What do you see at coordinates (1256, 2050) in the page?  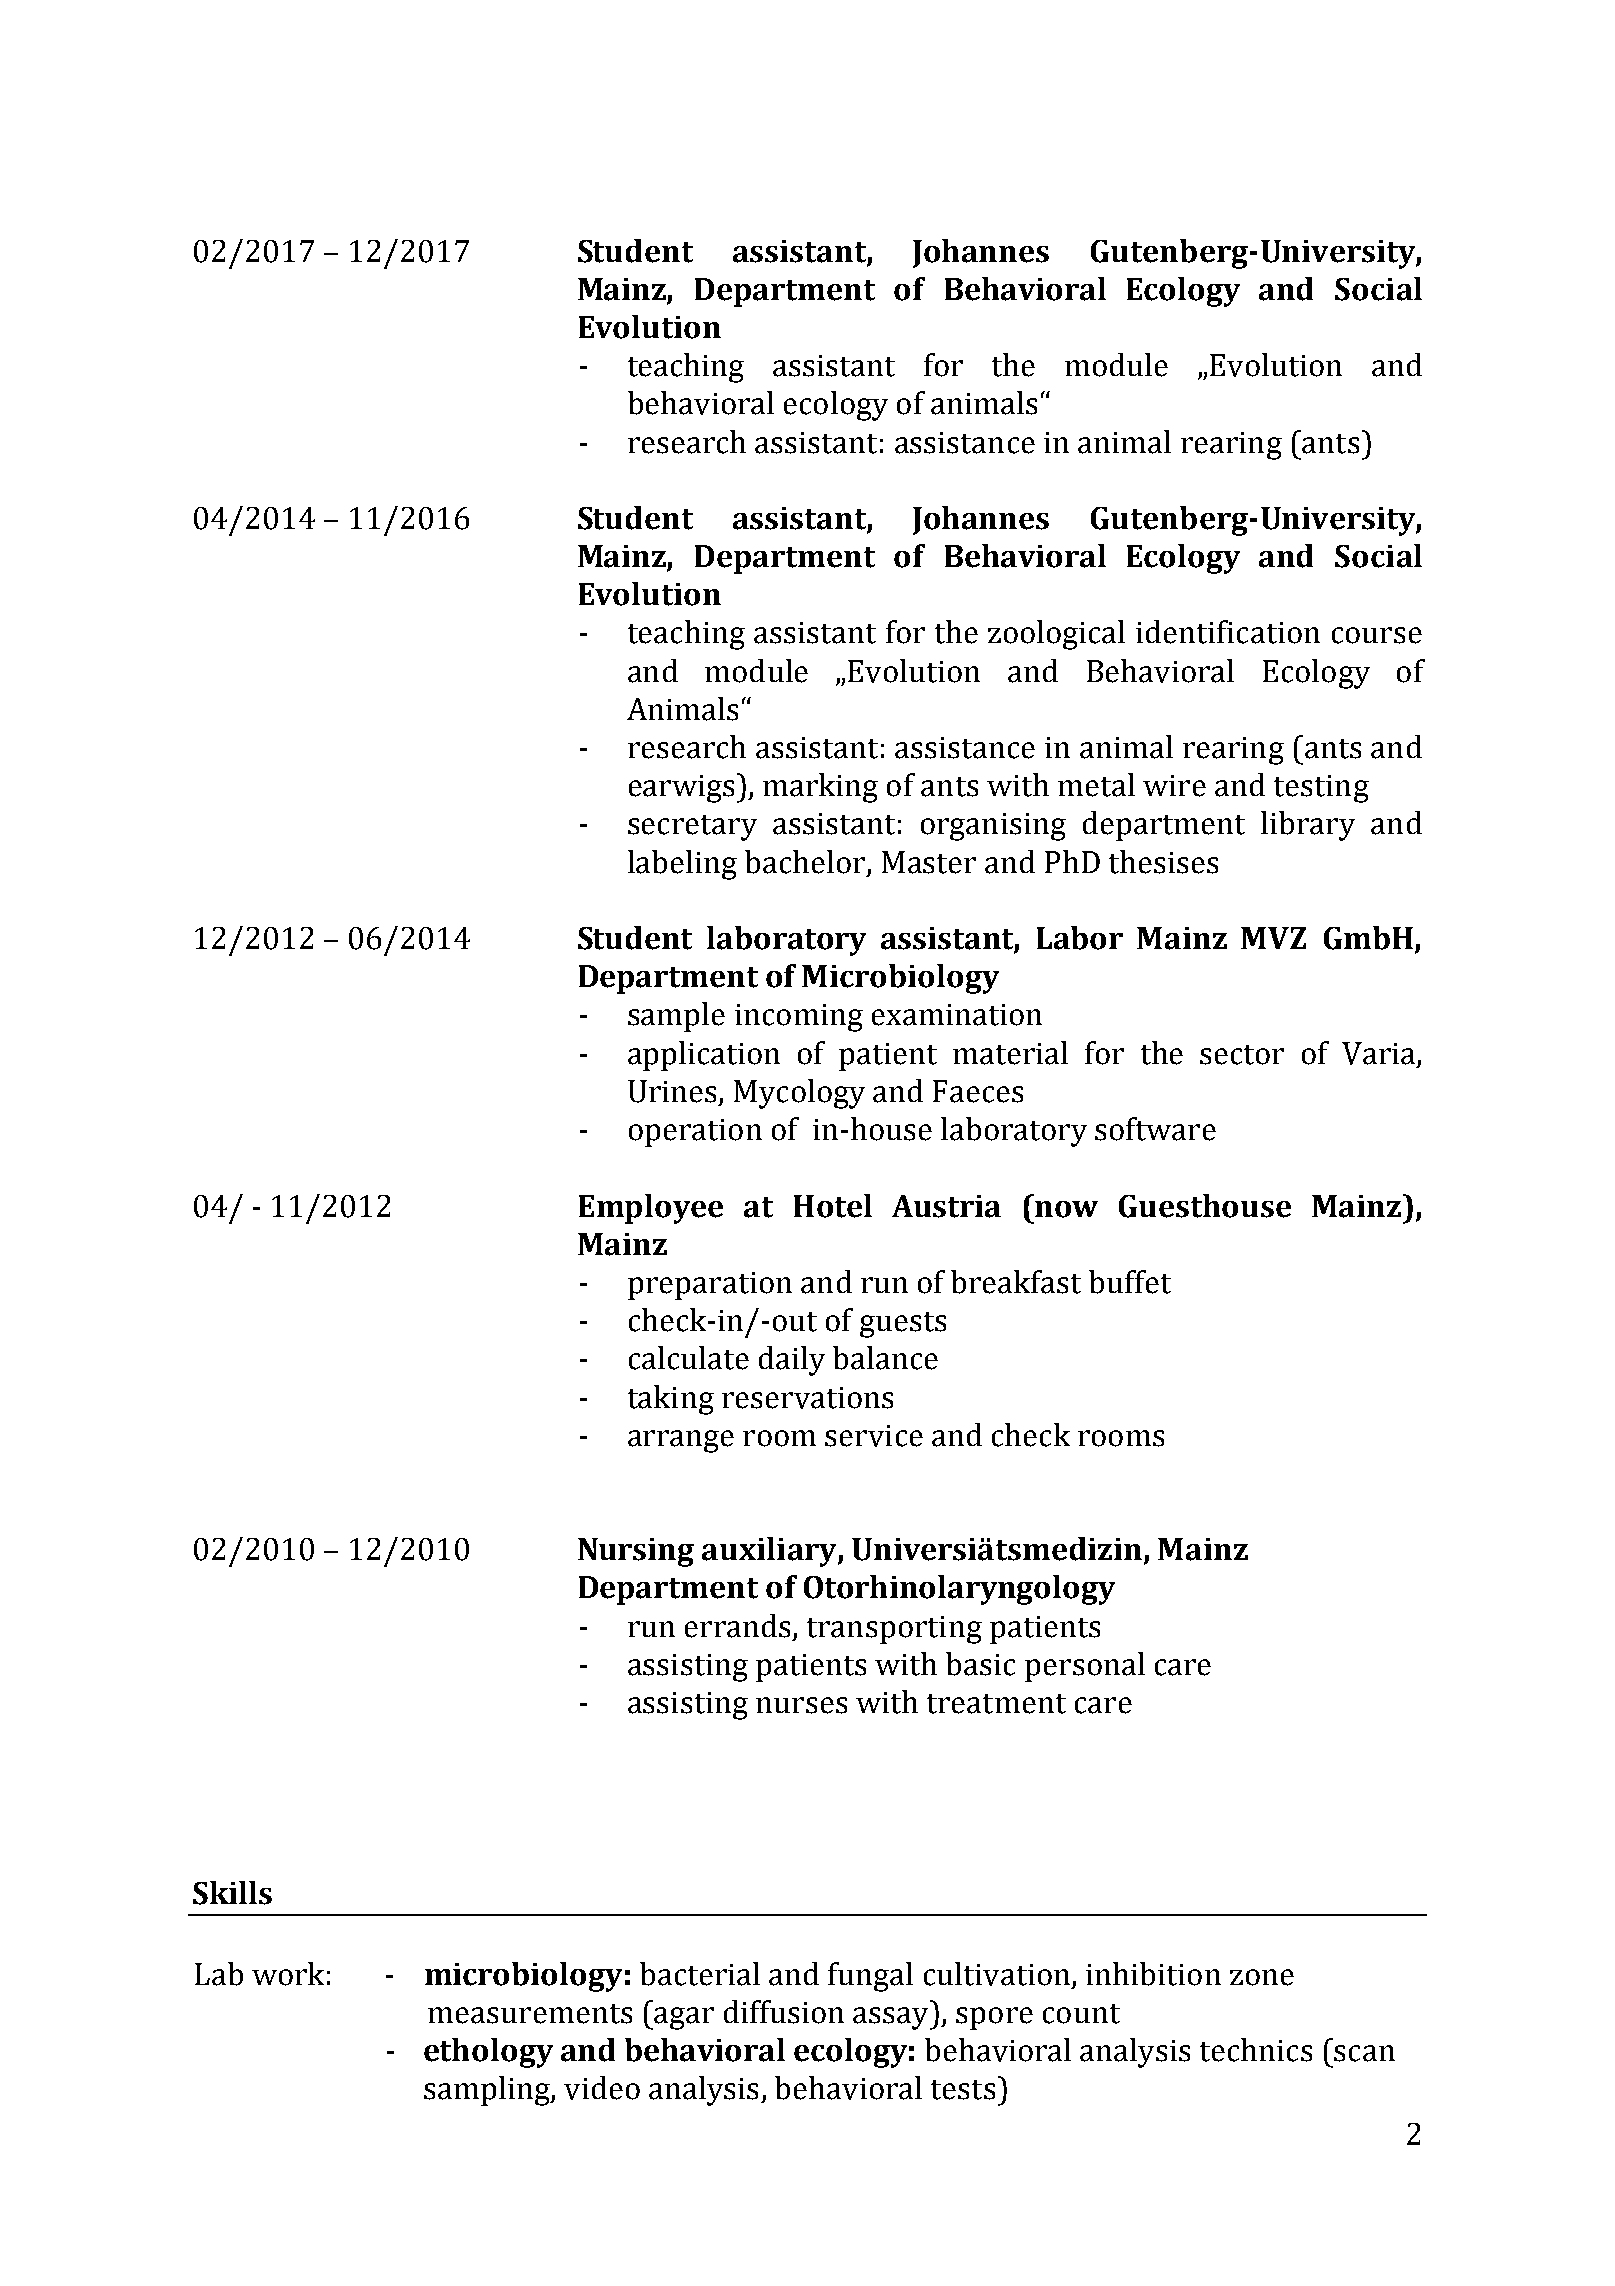 I see `technics` at bounding box center [1256, 2050].
